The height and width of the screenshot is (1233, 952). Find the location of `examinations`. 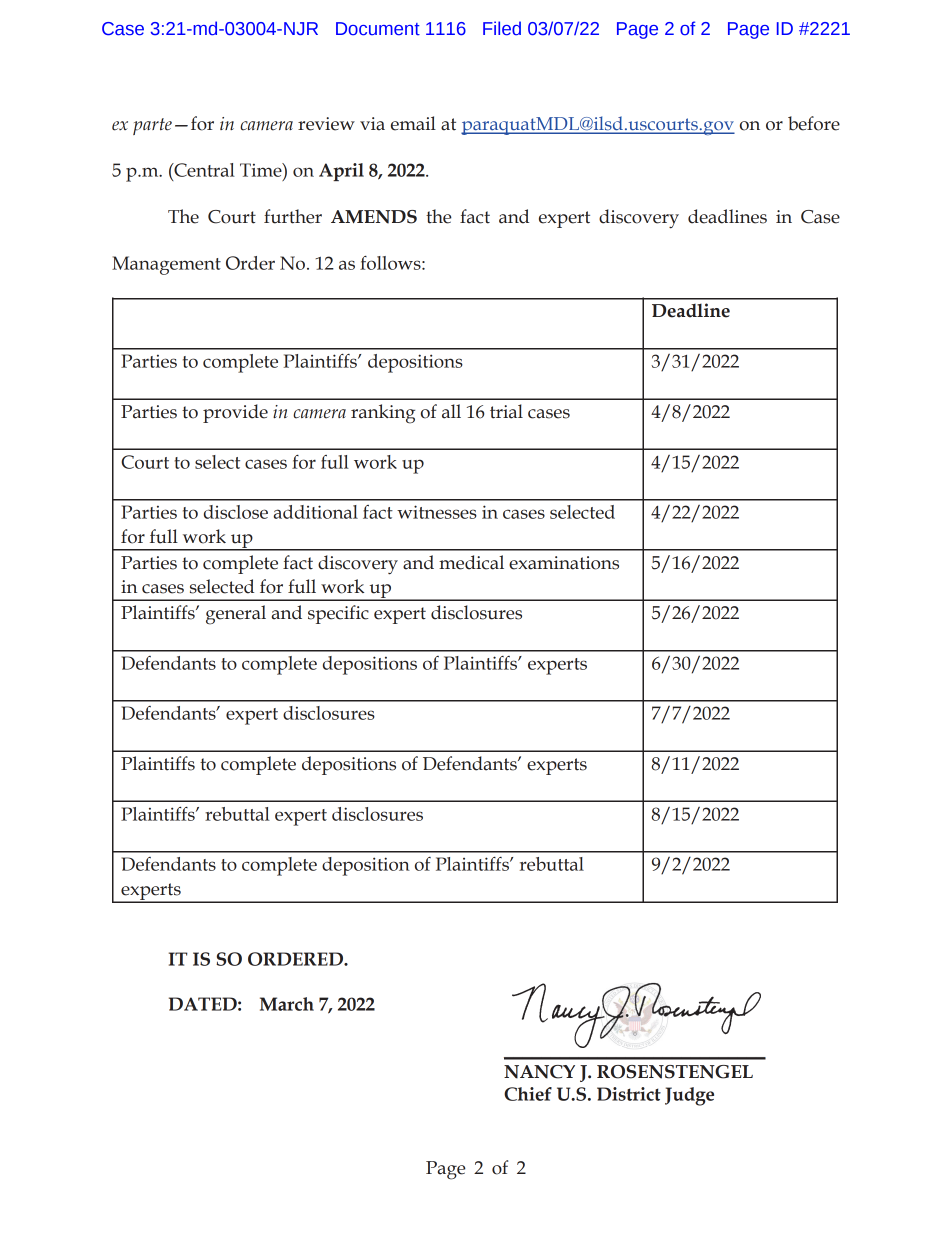

examinations is located at coordinates (564, 563).
